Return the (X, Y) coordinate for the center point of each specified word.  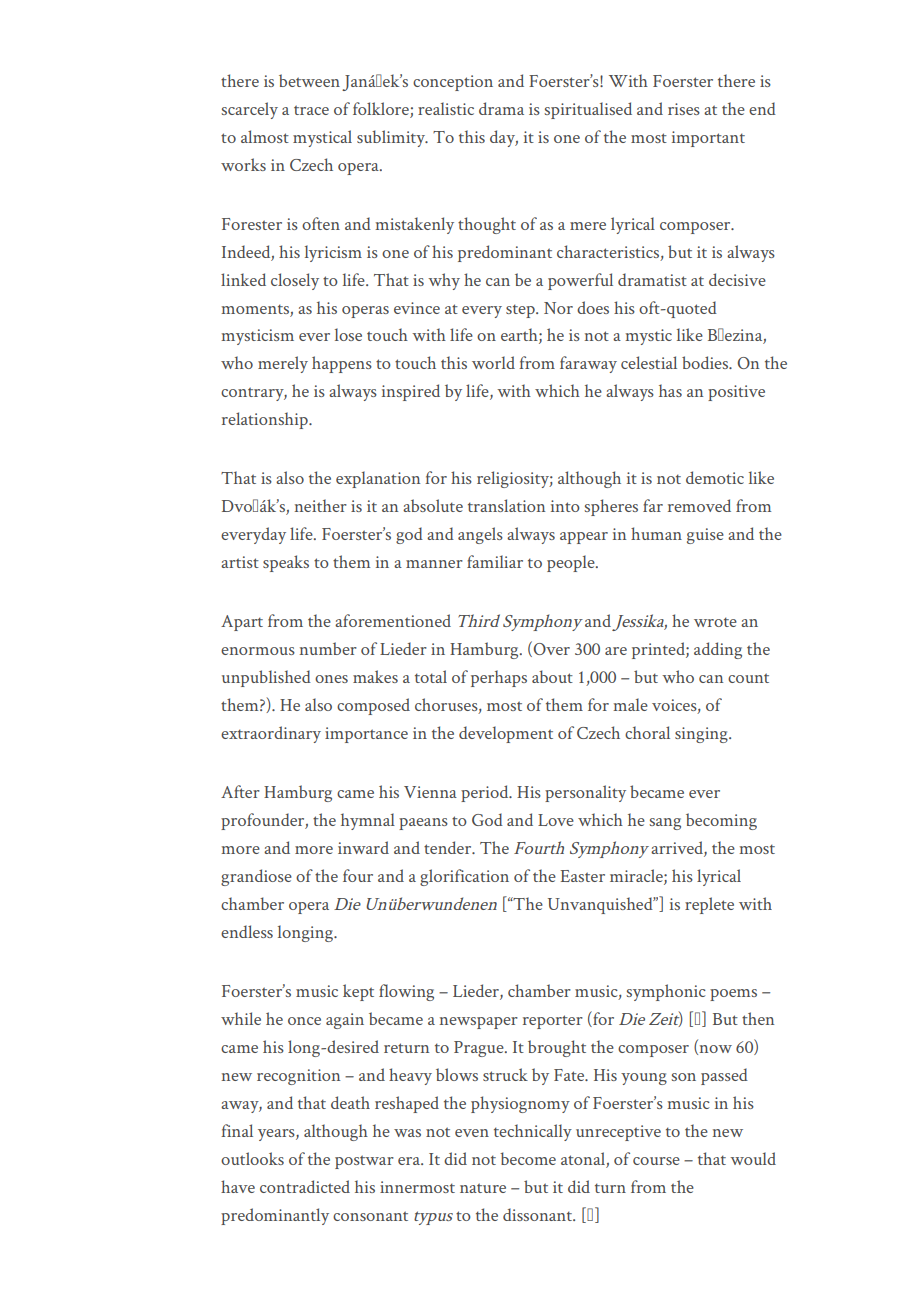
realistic (446, 108)
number (328, 648)
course (656, 1161)
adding (718, 650)
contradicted (305, 1186)
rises (684, 109)
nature (483, 1188)
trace (311, 110)
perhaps (499, 678)
